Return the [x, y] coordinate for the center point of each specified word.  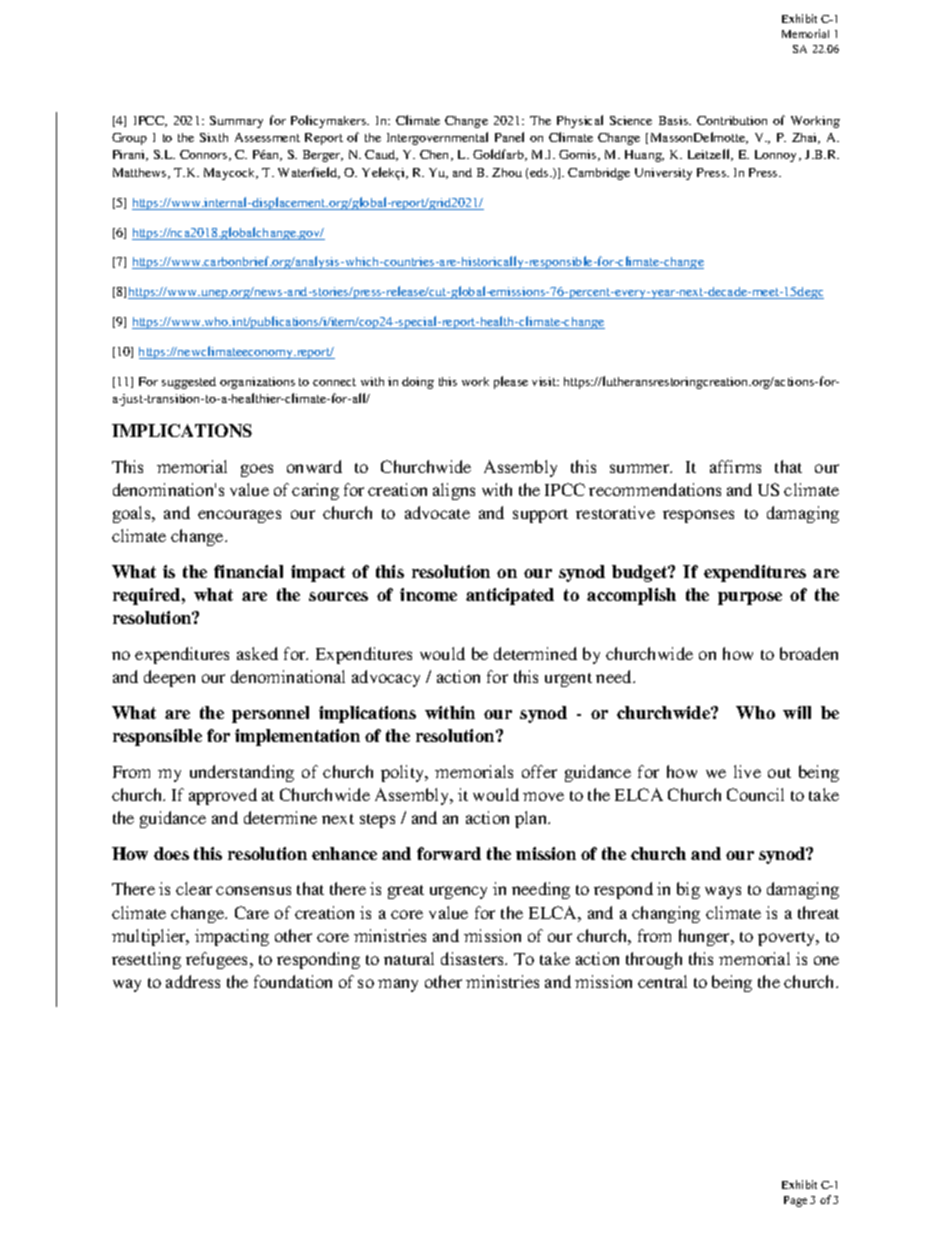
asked [257, 653]
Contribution [732, 120]
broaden [809, 653]
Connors [205, 155]
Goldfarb [499, 155]
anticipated [510, 596]
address [193, 981]
